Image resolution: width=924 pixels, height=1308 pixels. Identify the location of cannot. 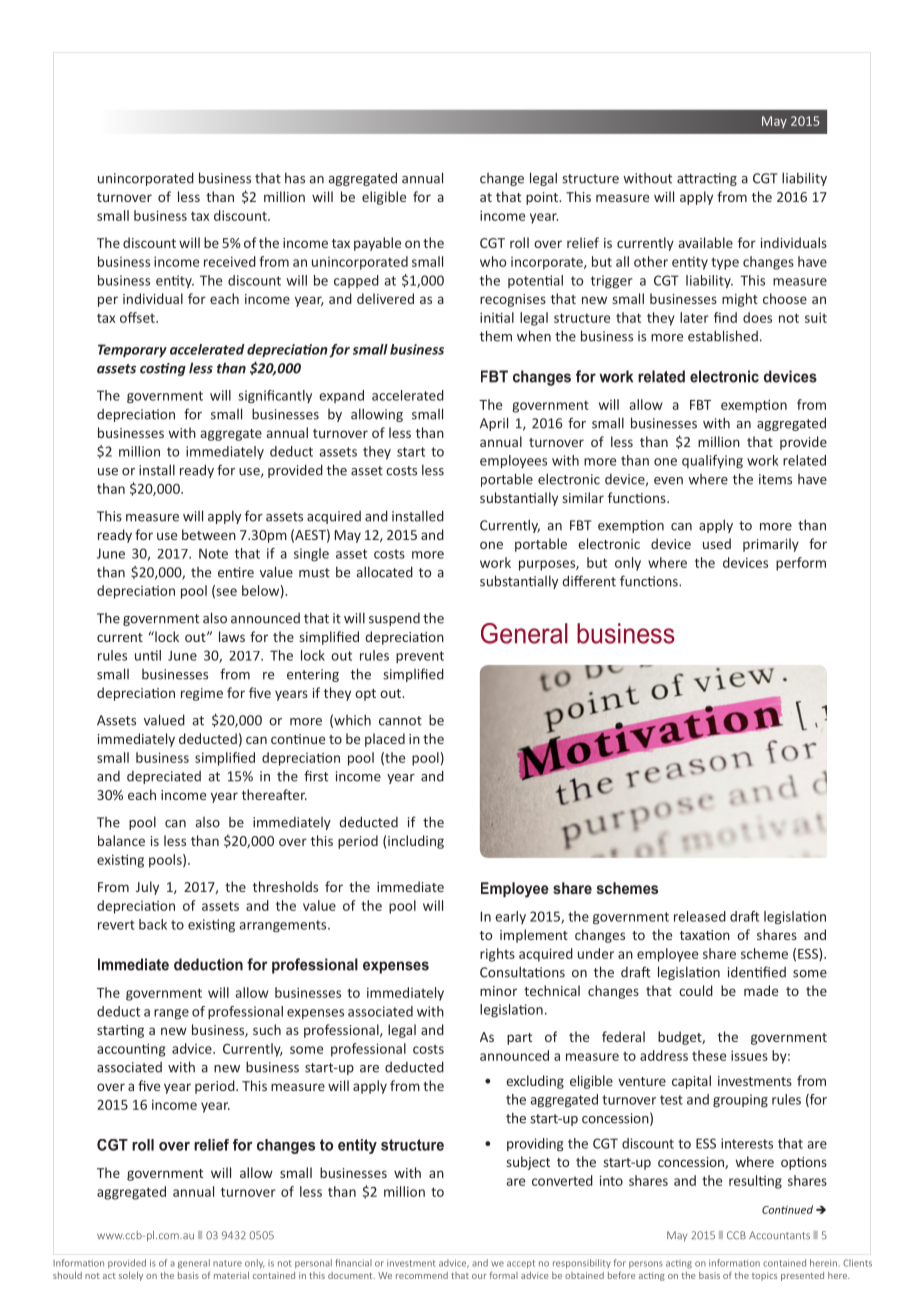
(400, 721).
